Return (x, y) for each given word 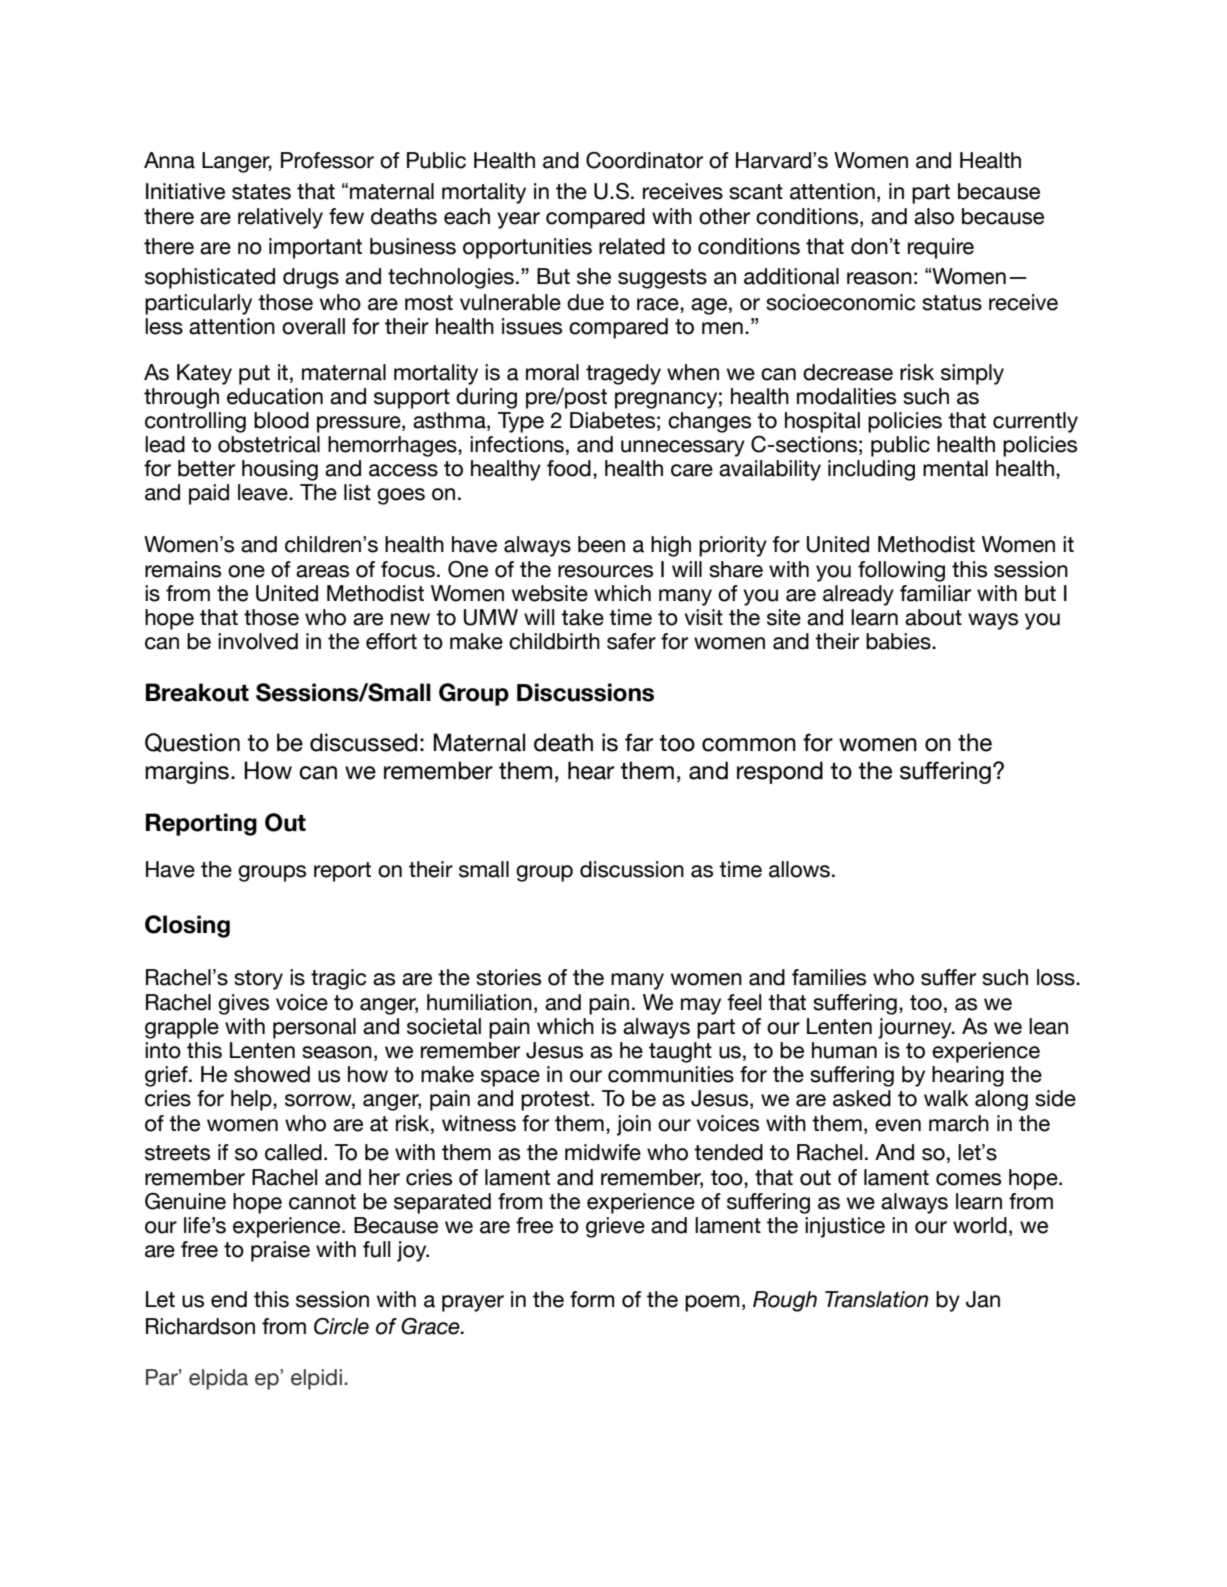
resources (605, 571)
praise (280, 1251)
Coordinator (644, 160)
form (592, 1299)
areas (322, 571)
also (934, 216)
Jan (983, 1299)
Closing (187, 926)
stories (508, 977)
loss (1057, 977)
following (901, 571)
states (261, 192)
